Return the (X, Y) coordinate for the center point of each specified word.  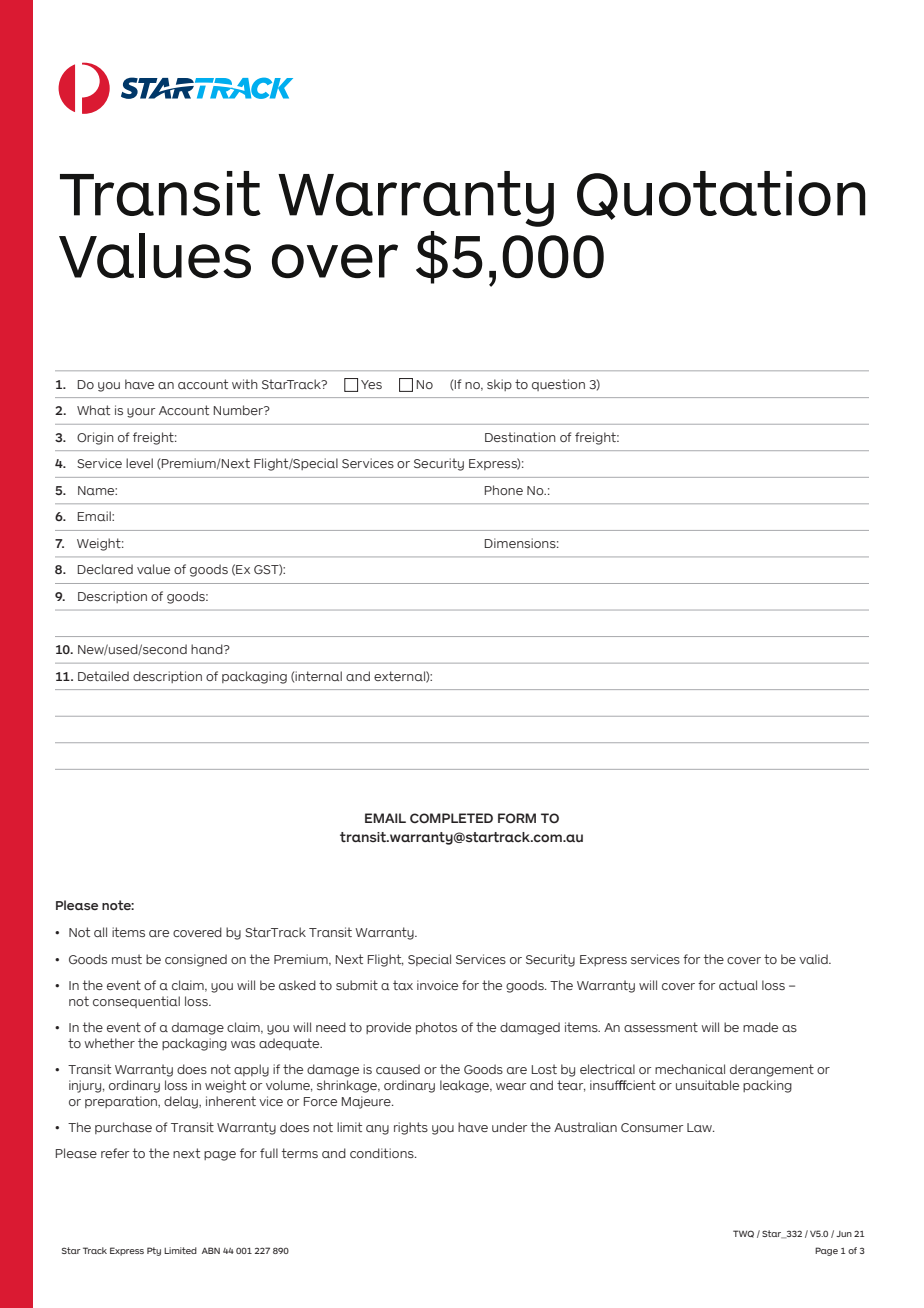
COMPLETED (451, 818)
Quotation (721, 195)
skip (499, 385)
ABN (211, 1250)
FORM (517, 818)
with (245, 384)
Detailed (103, 676)
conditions (383, 1153)
